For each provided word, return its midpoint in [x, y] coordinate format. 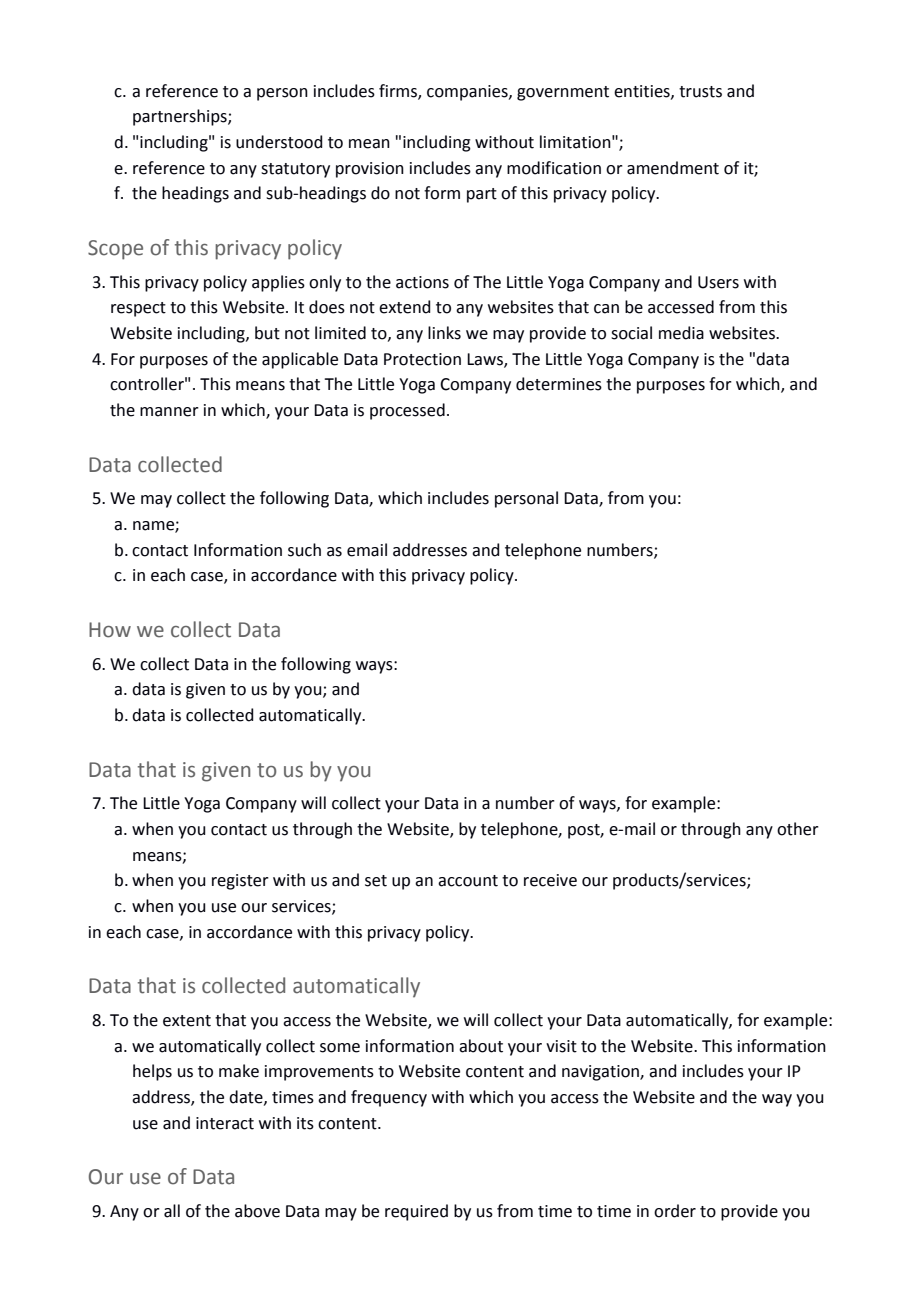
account [468, 881]
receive [550, 880]
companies [468, 93]
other [798, 829]
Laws [486, 360]
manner [169, 412]
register [240, 882]
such [304, 550]
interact [225, 1123]
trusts [700, 92]
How [110, 630]
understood [279, 142]
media [681, 333]
